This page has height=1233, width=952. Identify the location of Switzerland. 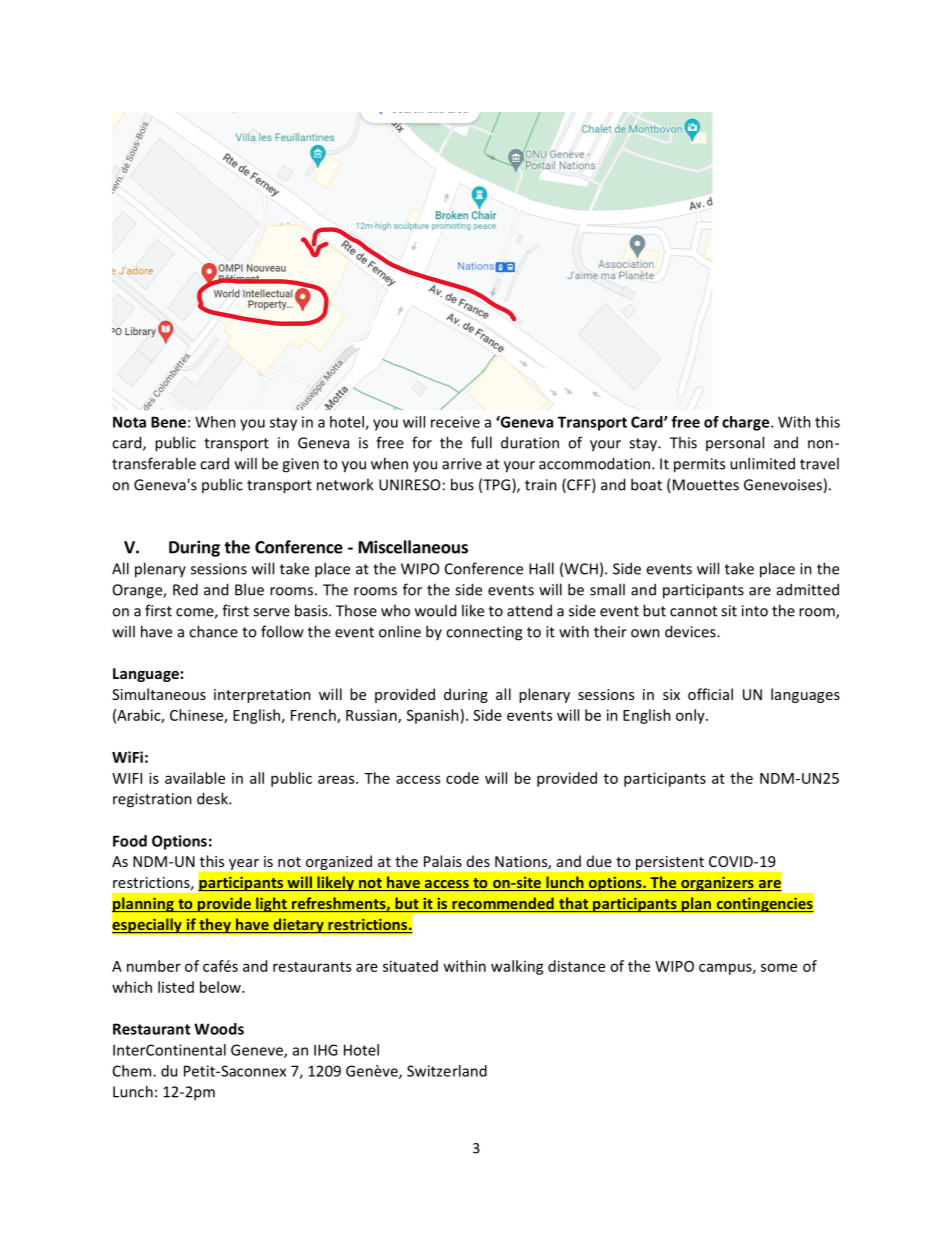
(447, 1071).
